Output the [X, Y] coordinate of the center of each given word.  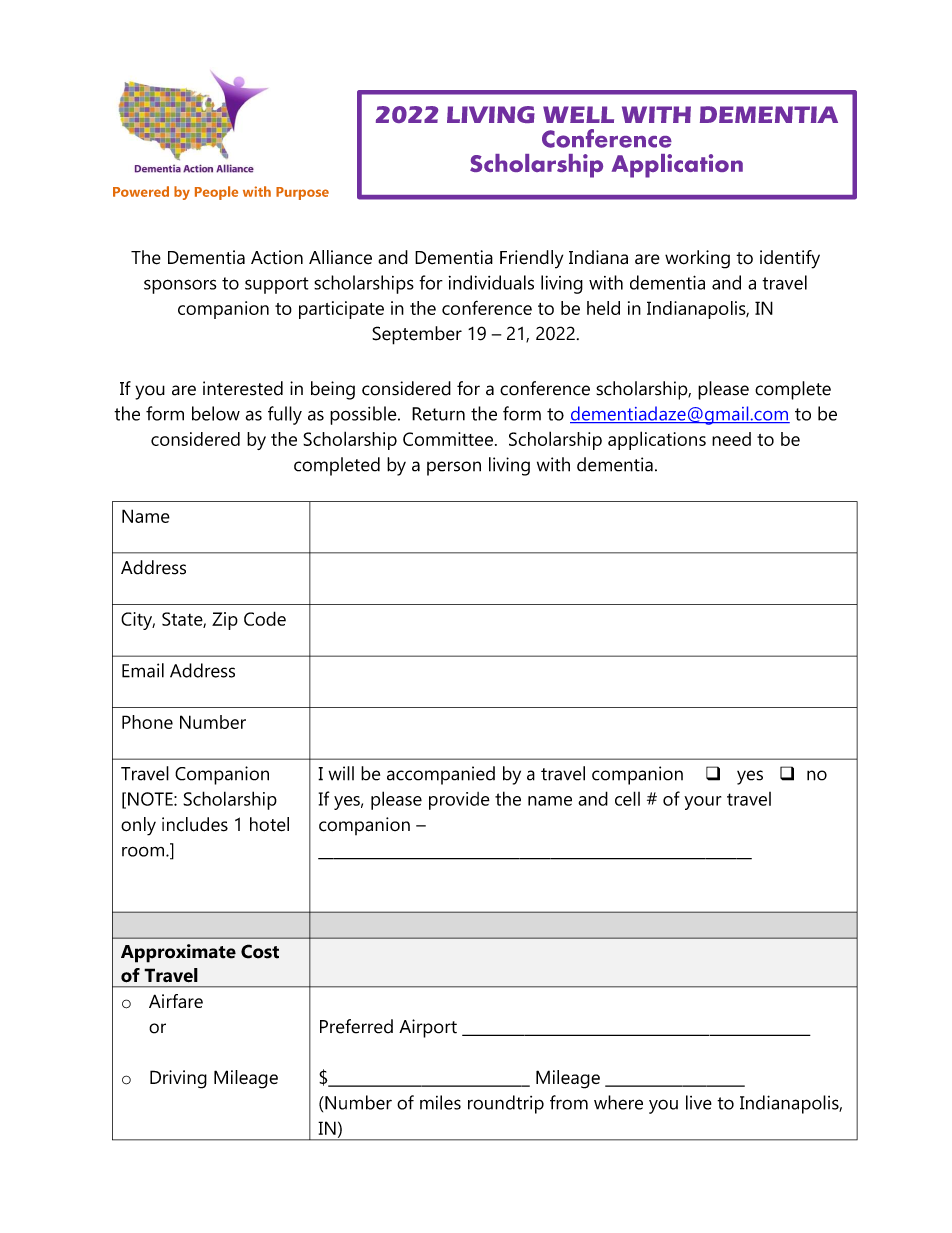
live [699, 1102]
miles [440, 1102]
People [216, 193]
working [697, 259]
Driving [178, 1079]
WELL [578, 114]
